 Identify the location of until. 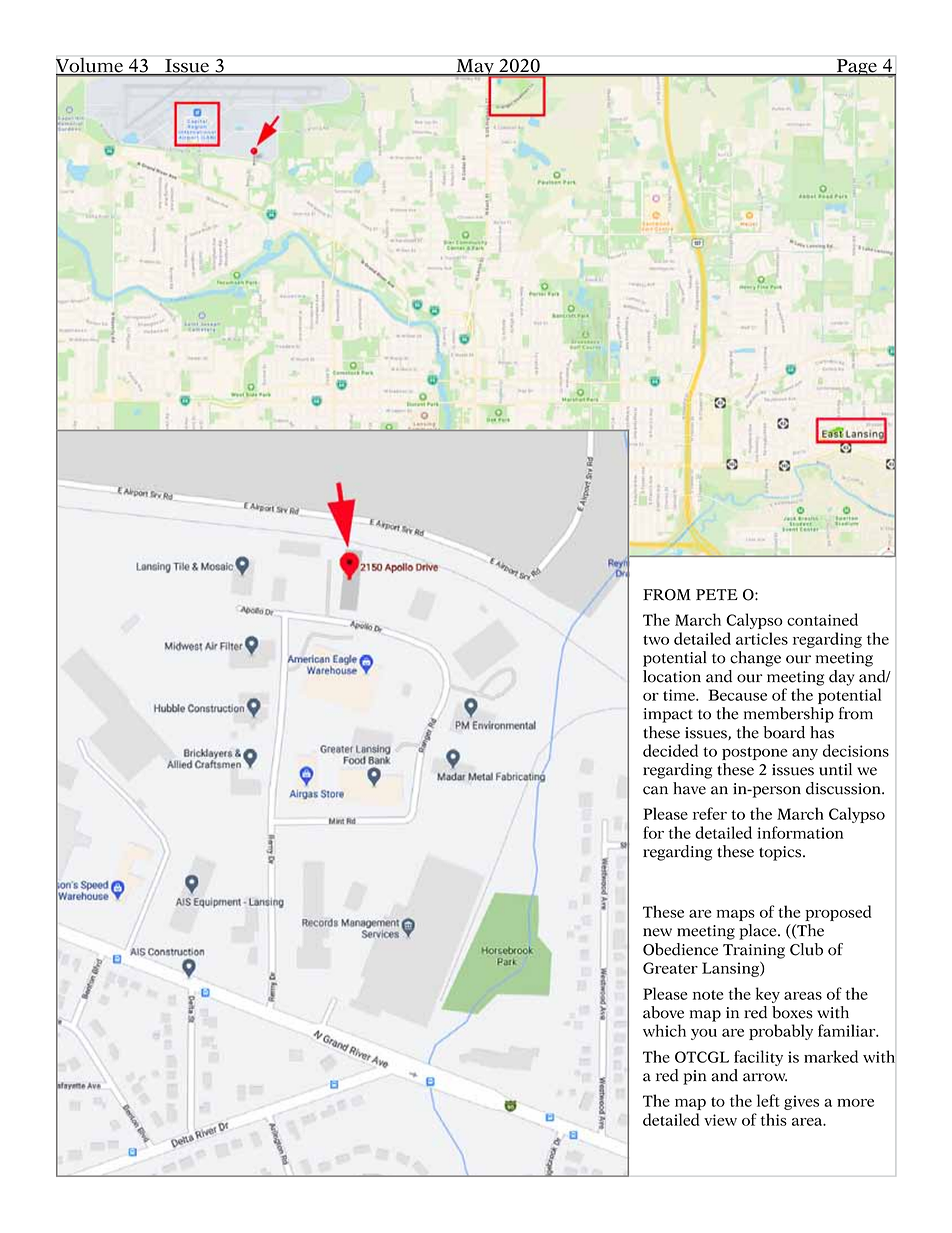
(835, 769).
